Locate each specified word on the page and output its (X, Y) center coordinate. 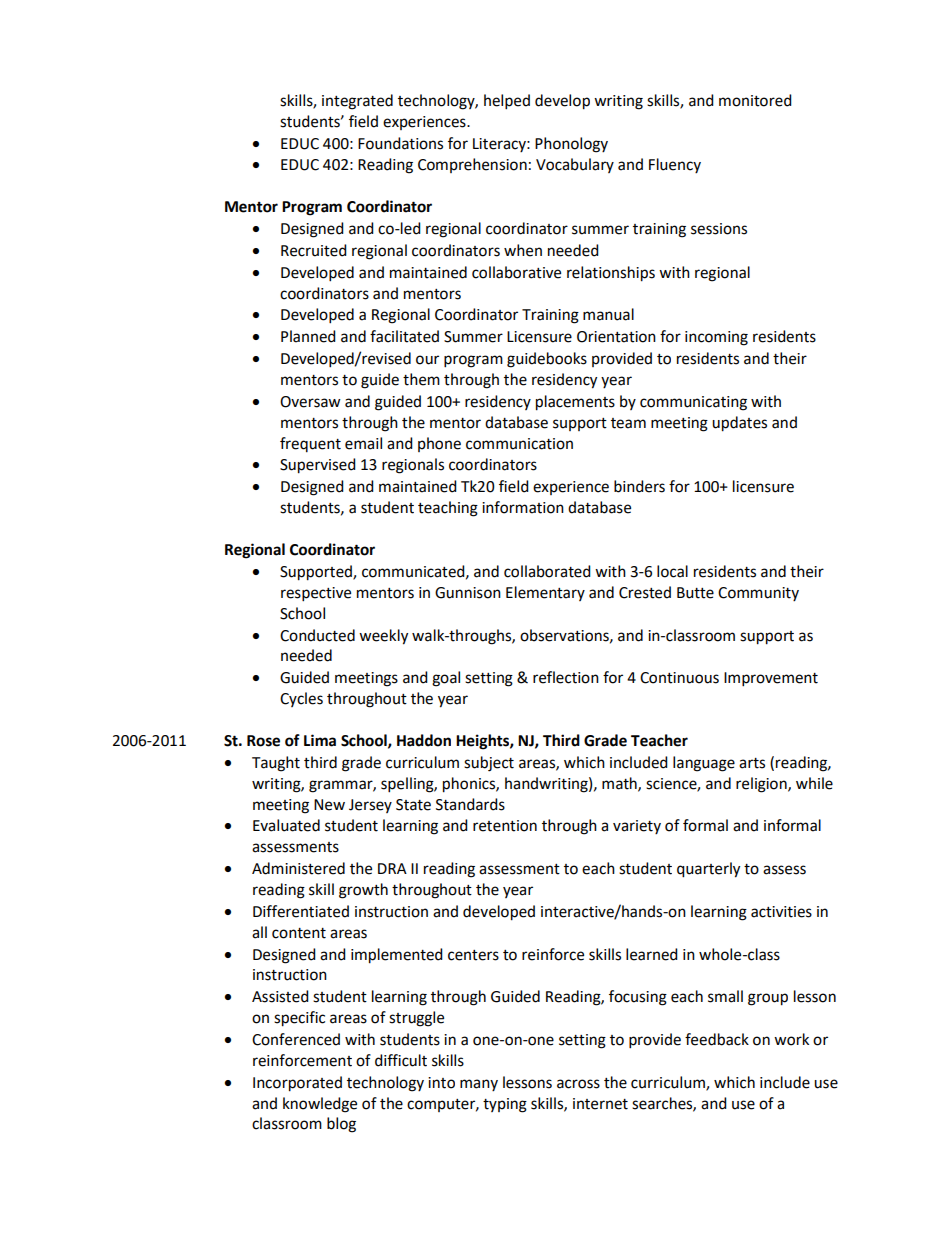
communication (519, 444)
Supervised (318, 466)
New (329, 805)
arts (752, 763)
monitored (755, 100)
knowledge (320, 1105)
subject (489, 764)
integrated (357, 102)
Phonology (571, 145)
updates (739, 424)
